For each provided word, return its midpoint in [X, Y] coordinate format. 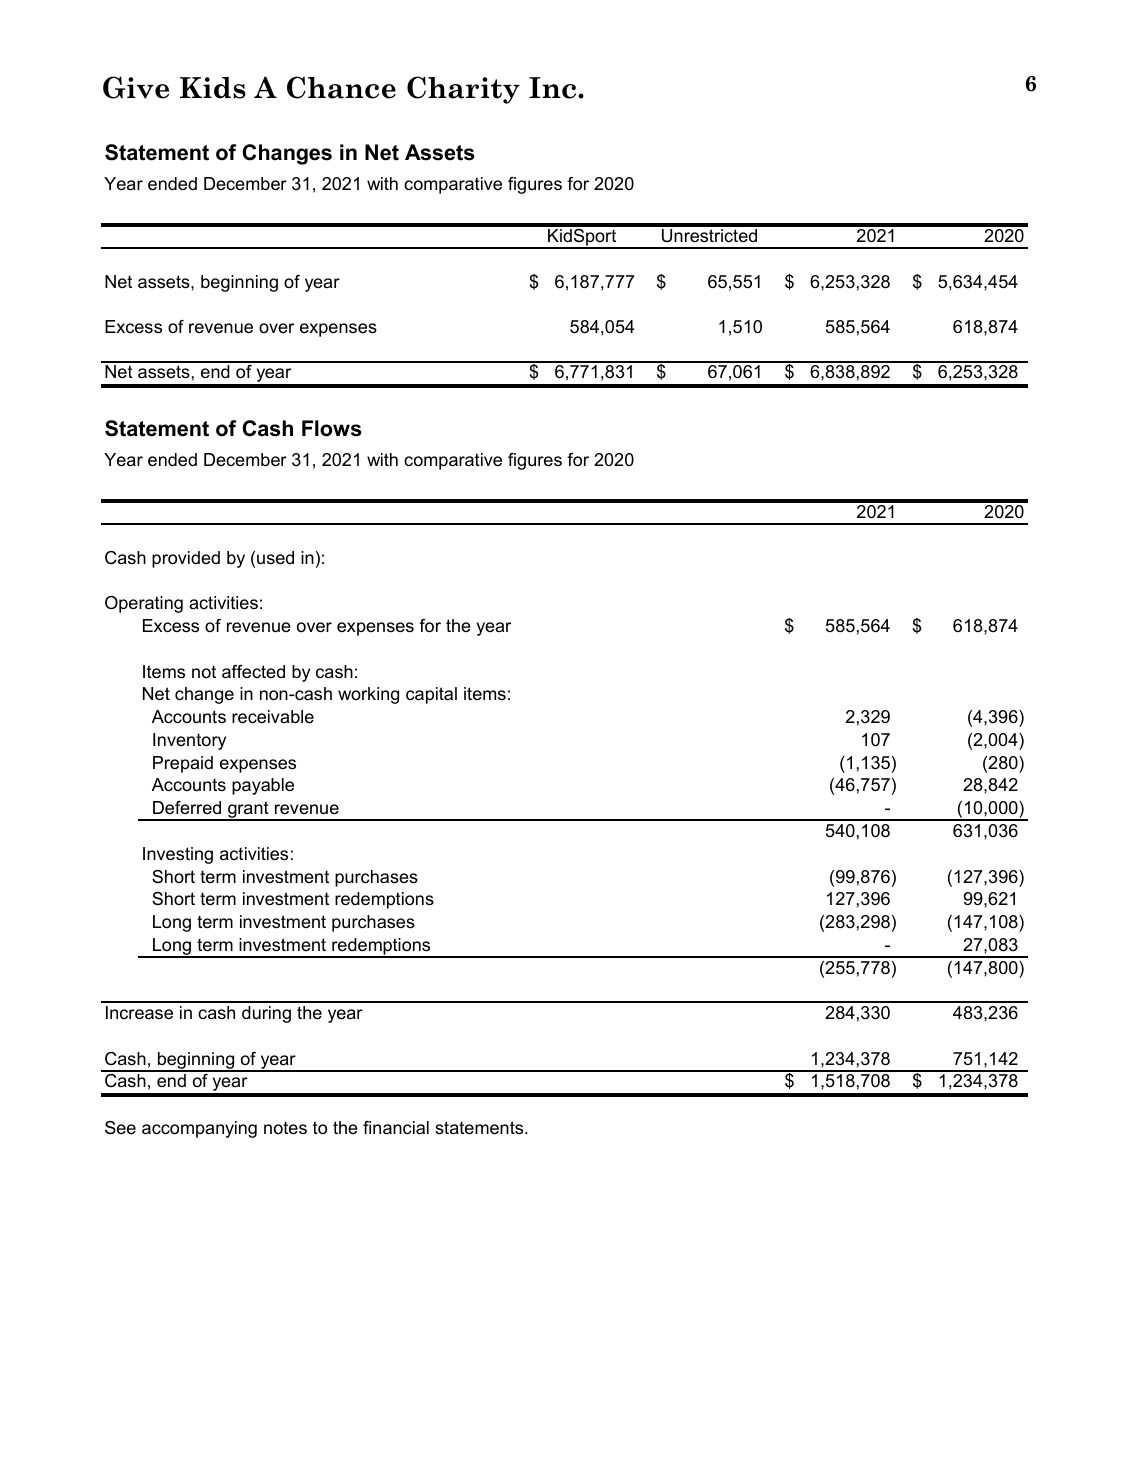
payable [263, 786]
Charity [463, 90]
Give [136, 87]
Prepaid [183, 764]
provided [186, 559]
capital [431, 695]
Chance [341, 87]
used [275, 558]
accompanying [199, 1129]
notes [285, 1128]
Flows [332, 428]
